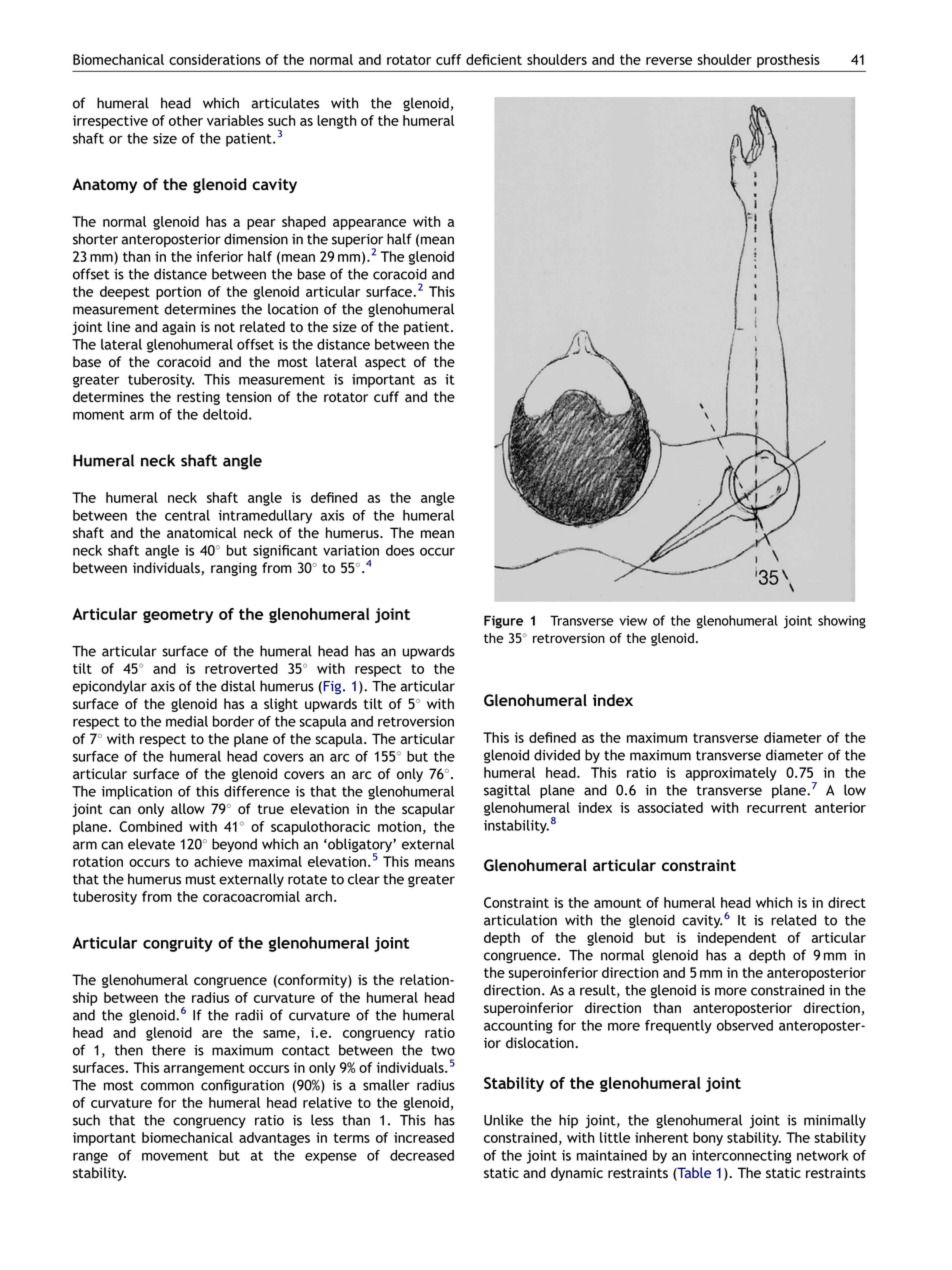  Describe the element at coordinates (175, 1156) in the screenshot. I see `movement` at that location.
